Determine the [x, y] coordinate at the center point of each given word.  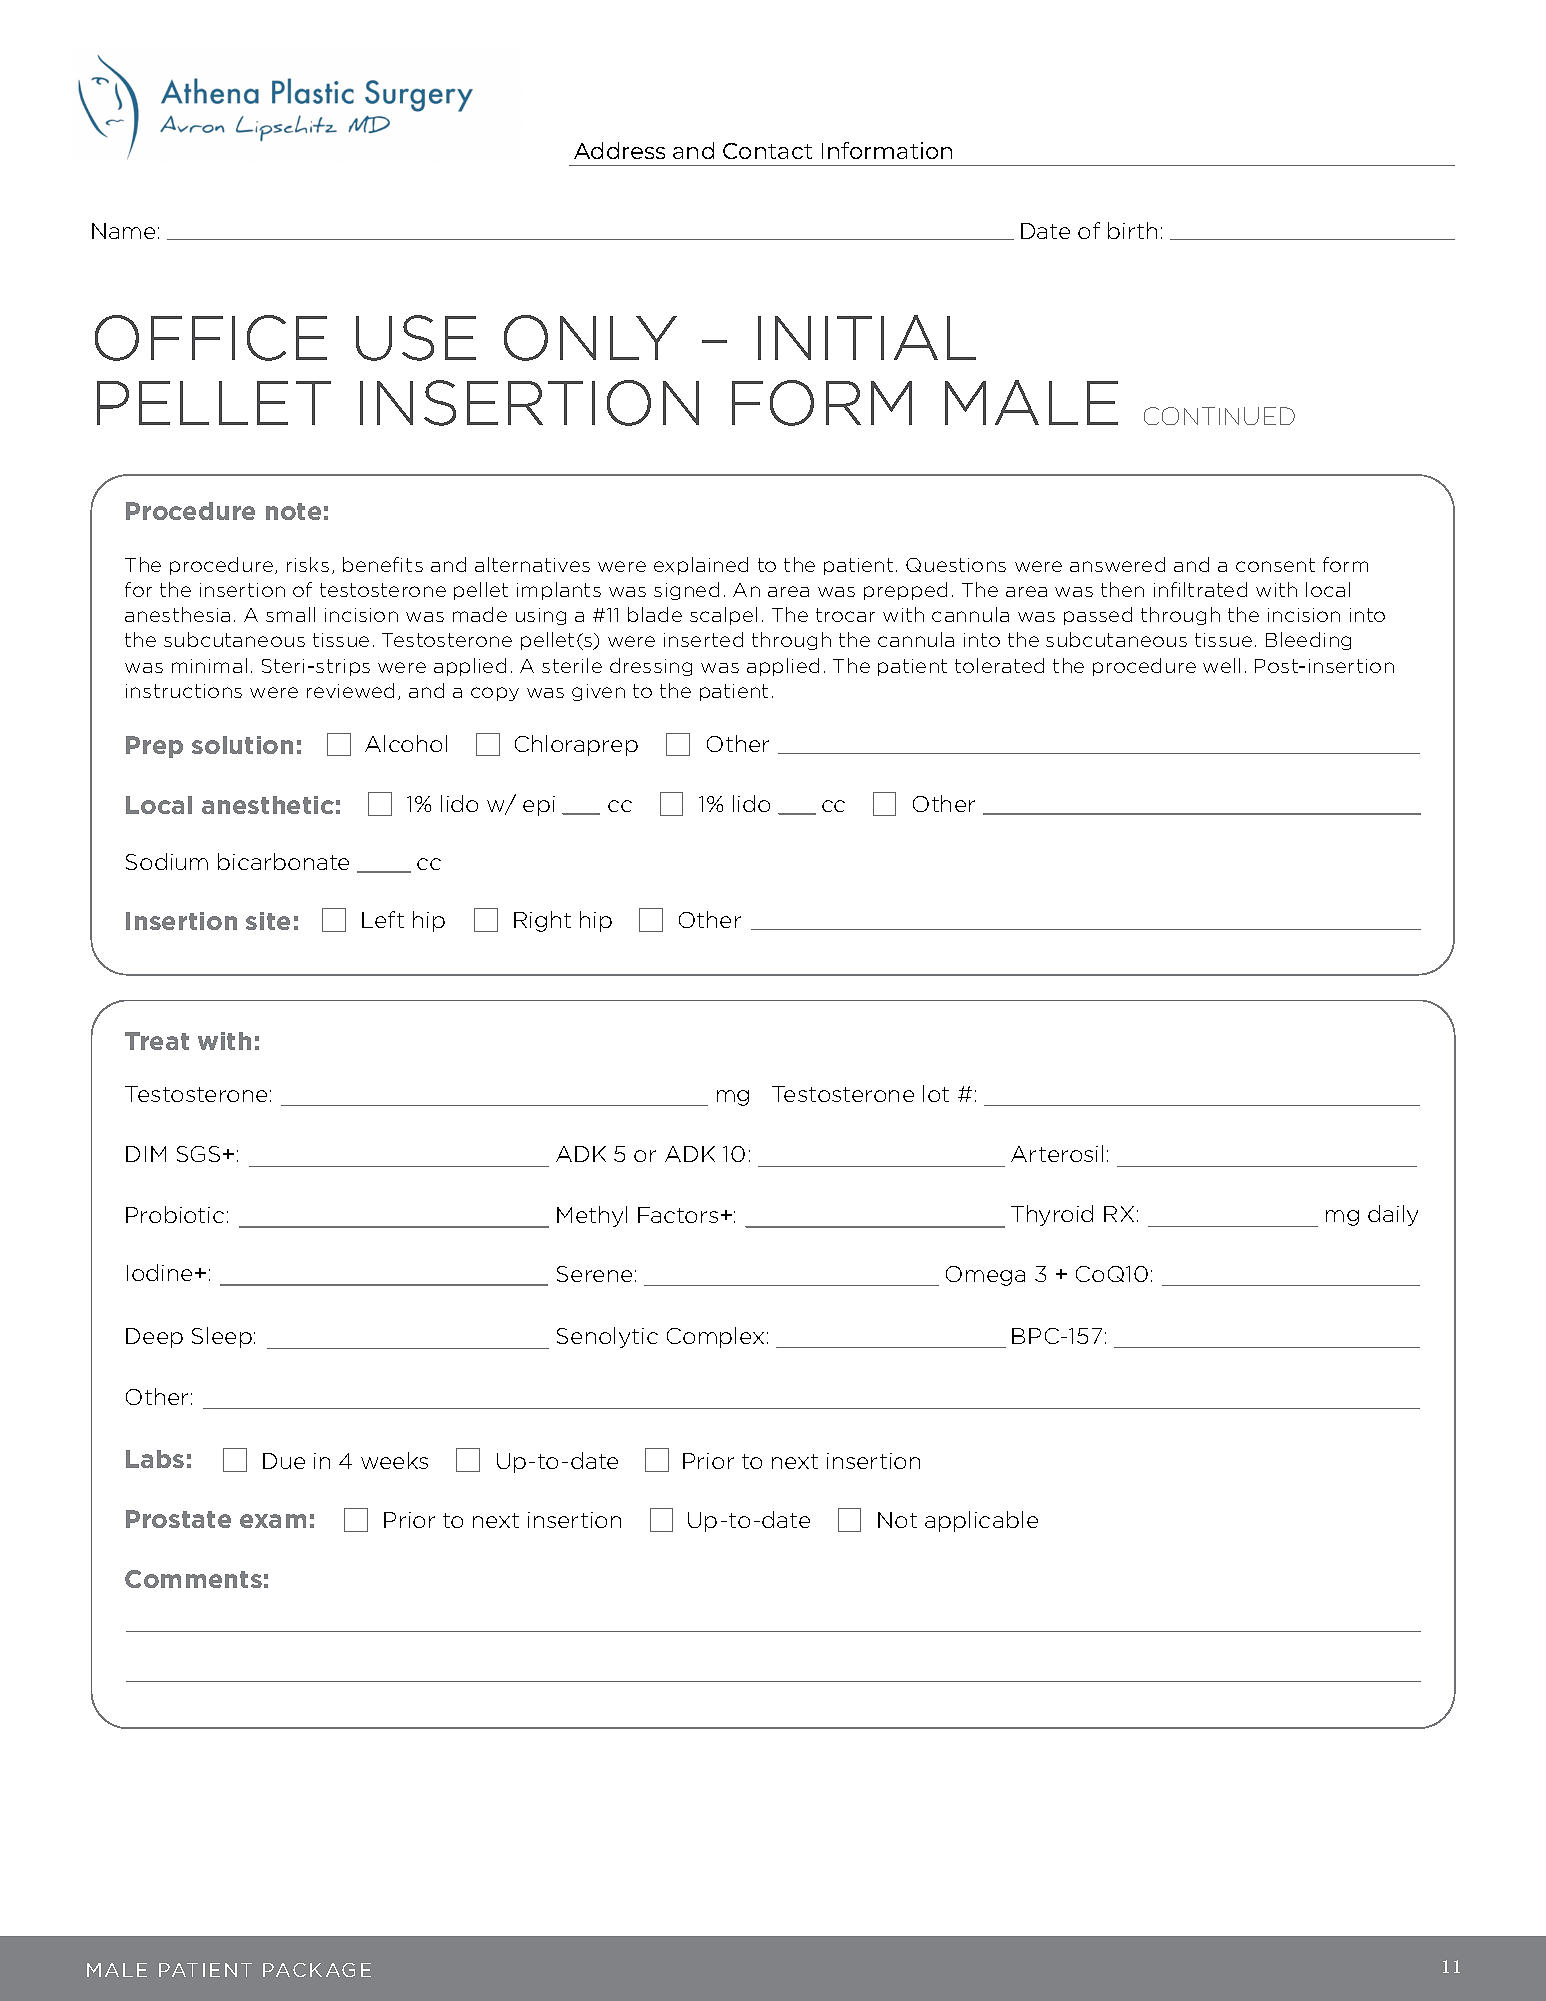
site [268, 921]
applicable [981, 1521]
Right [542, 921]
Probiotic [175, 1214]
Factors [678, 1215]
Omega [985, 1276]
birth [1132, 230]
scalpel [723, 616]
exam [273, 1521]
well [1221, 665]
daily [1393, 1215]
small [290, 614]
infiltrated [1200, 589]
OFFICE [211, 338]
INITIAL [867, 337]
